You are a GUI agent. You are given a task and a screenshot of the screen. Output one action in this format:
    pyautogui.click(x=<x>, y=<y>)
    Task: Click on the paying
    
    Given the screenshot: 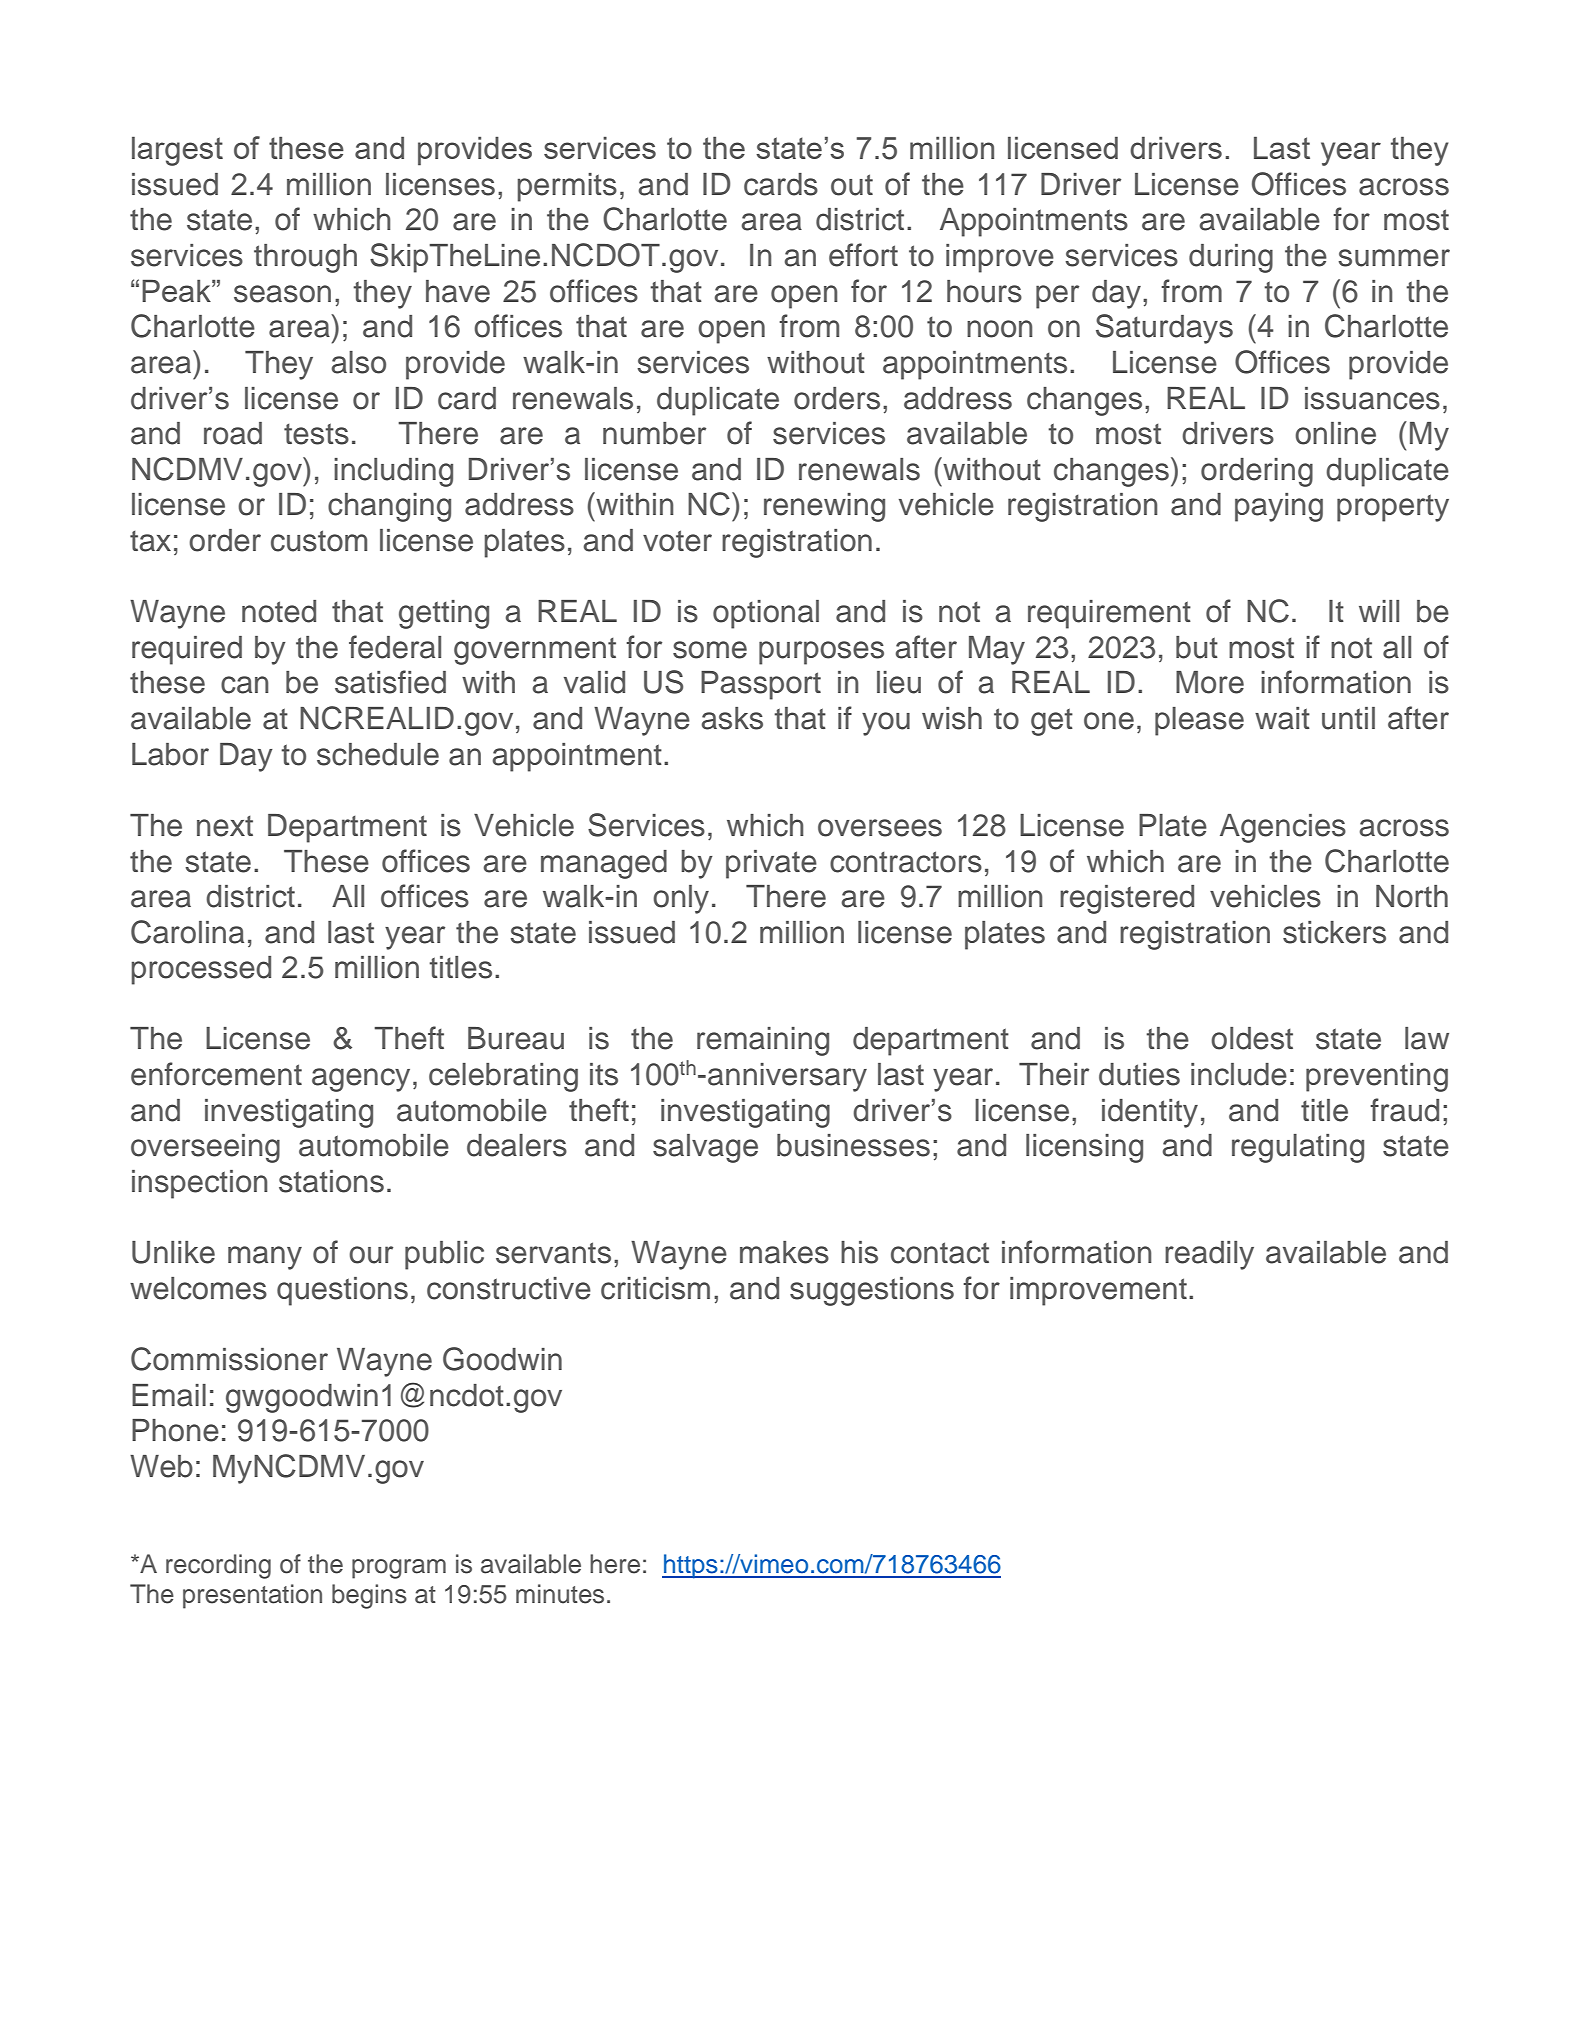 What is the action you would take?
    pyautogui.click(x=1279, y=507)
